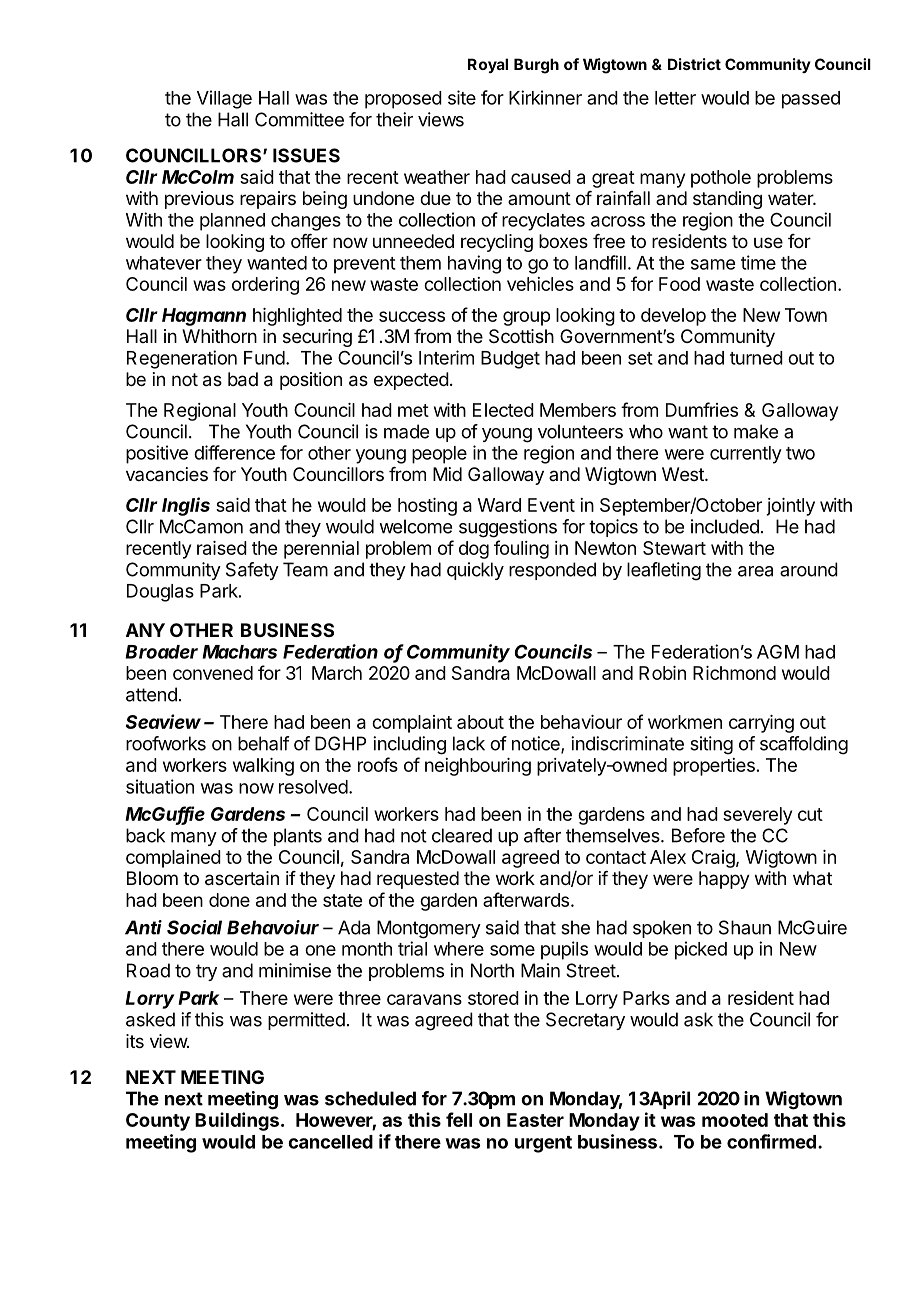 The image size is (924, 1308). Describe the element at coordinates (224, 99) in the screenshot. I see `Village` at that location.
